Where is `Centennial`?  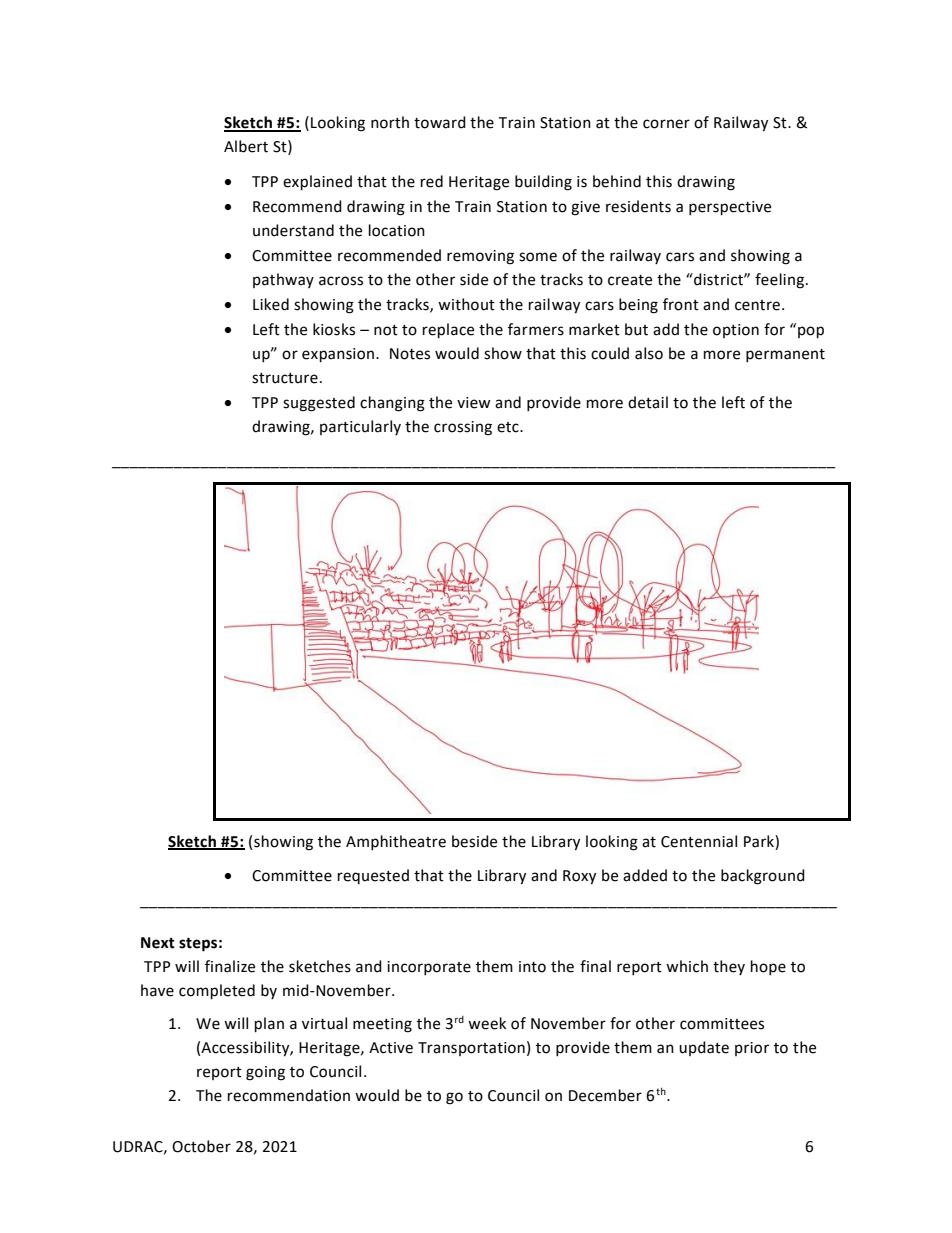
Centennial is located at coordinates (699, 841).
